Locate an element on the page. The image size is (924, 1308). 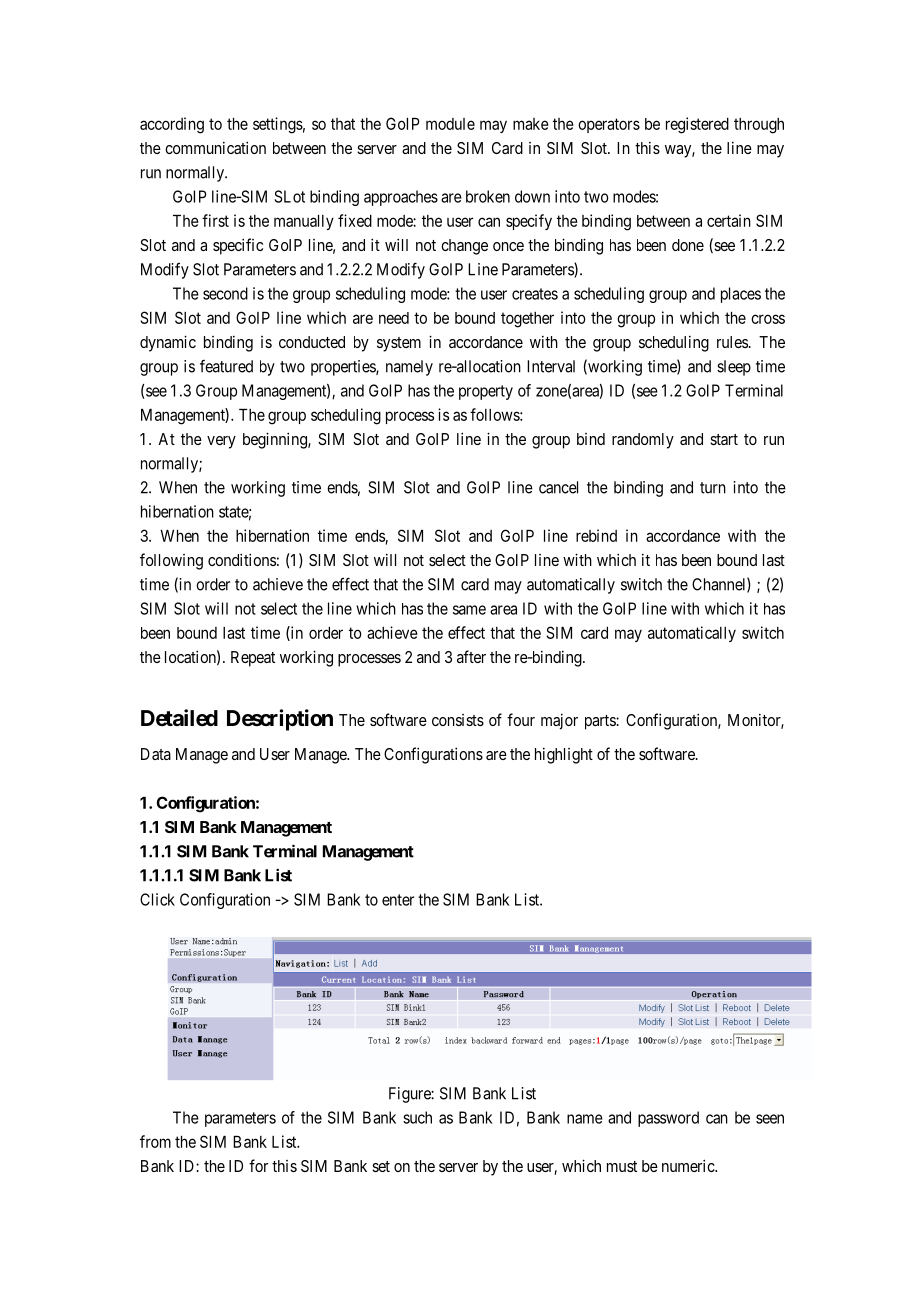
consists is located at coordinates (458, 720).
